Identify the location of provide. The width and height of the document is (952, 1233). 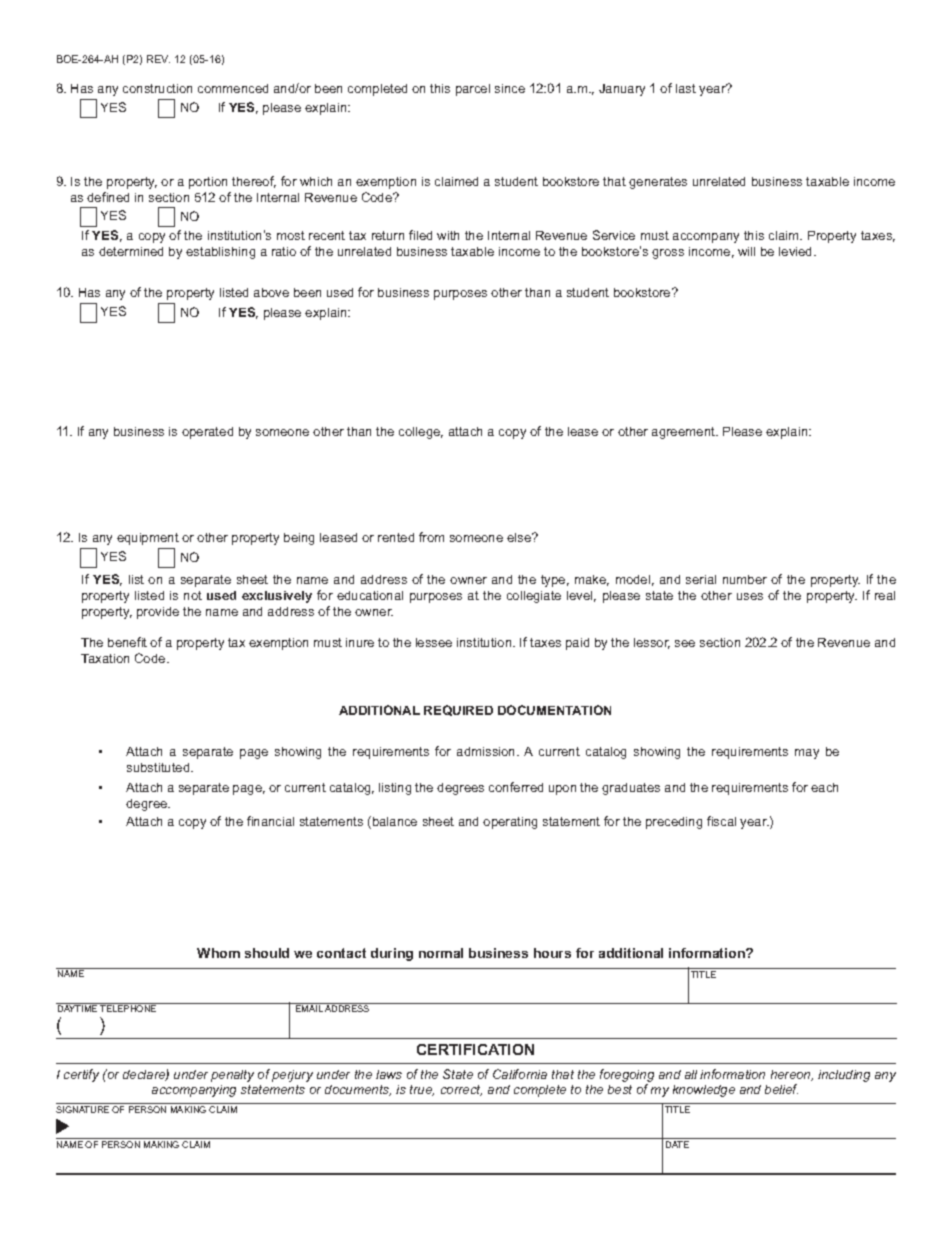
(158, 613).
